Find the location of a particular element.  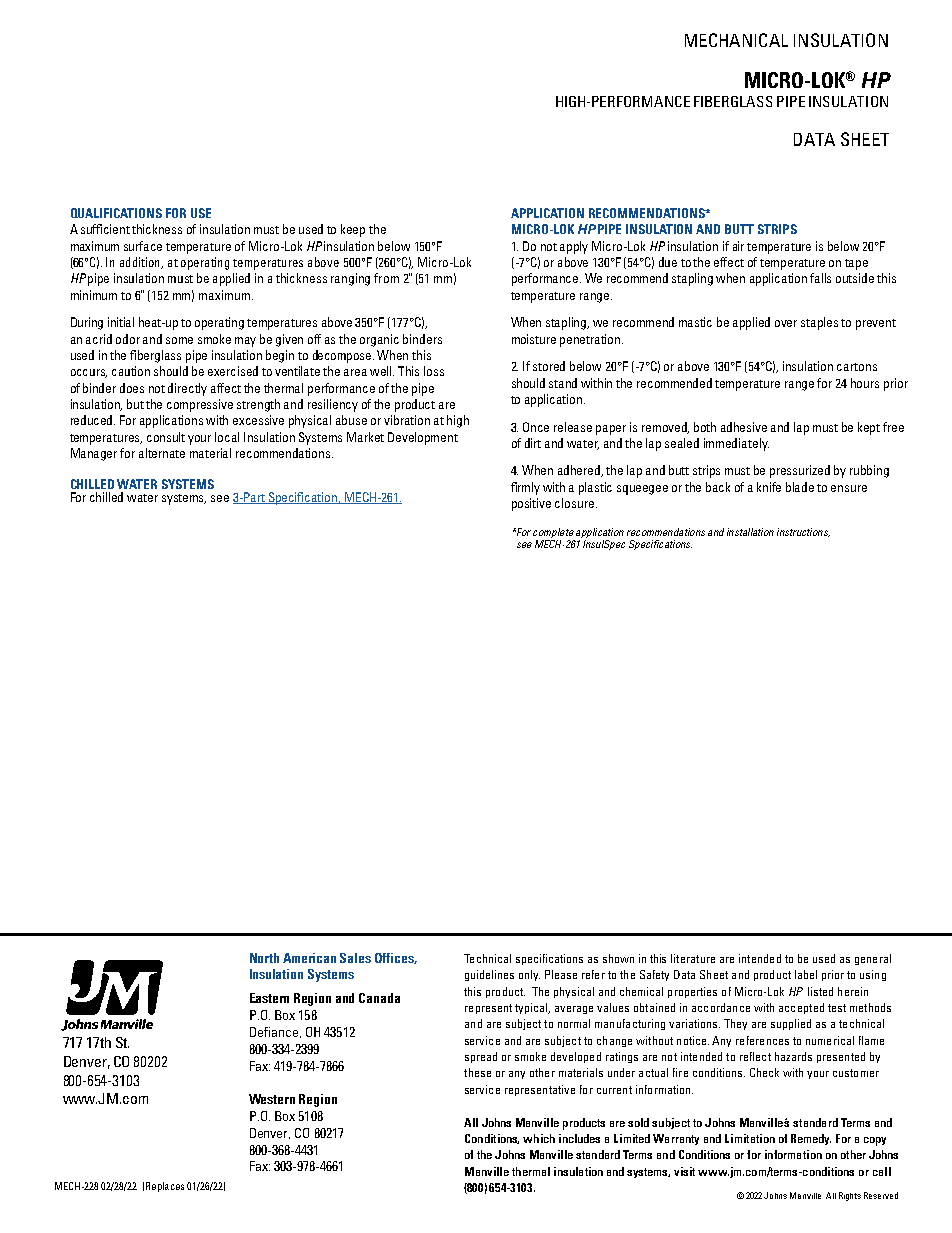

Western is located at coordinates (272, 1099).
